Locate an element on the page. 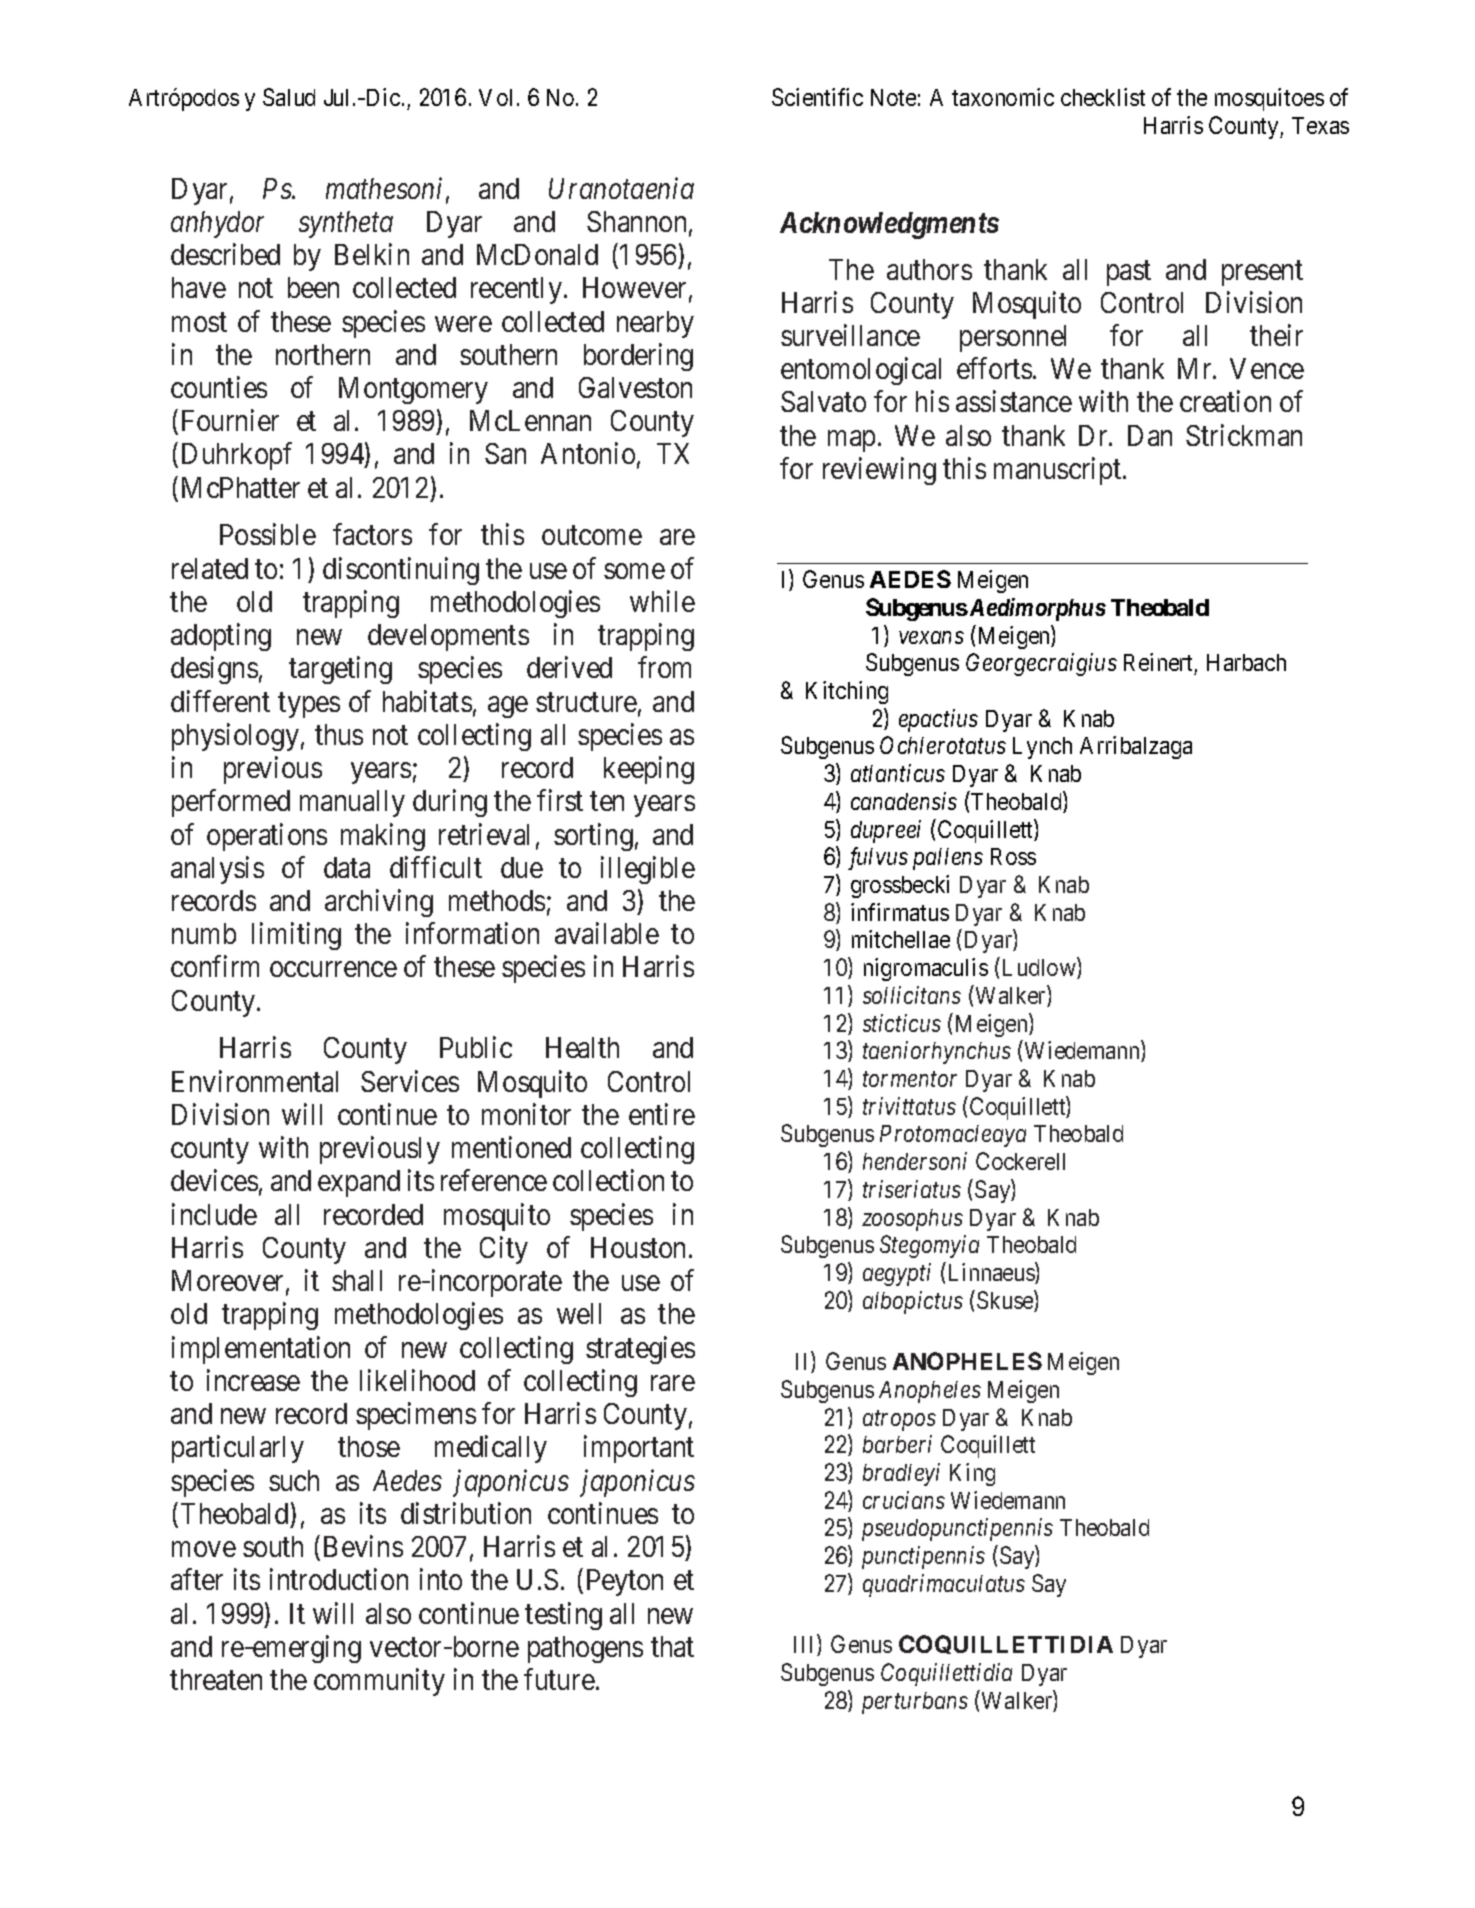 The image size is (1475, 1908). data is located at coordinates (347, 867).
